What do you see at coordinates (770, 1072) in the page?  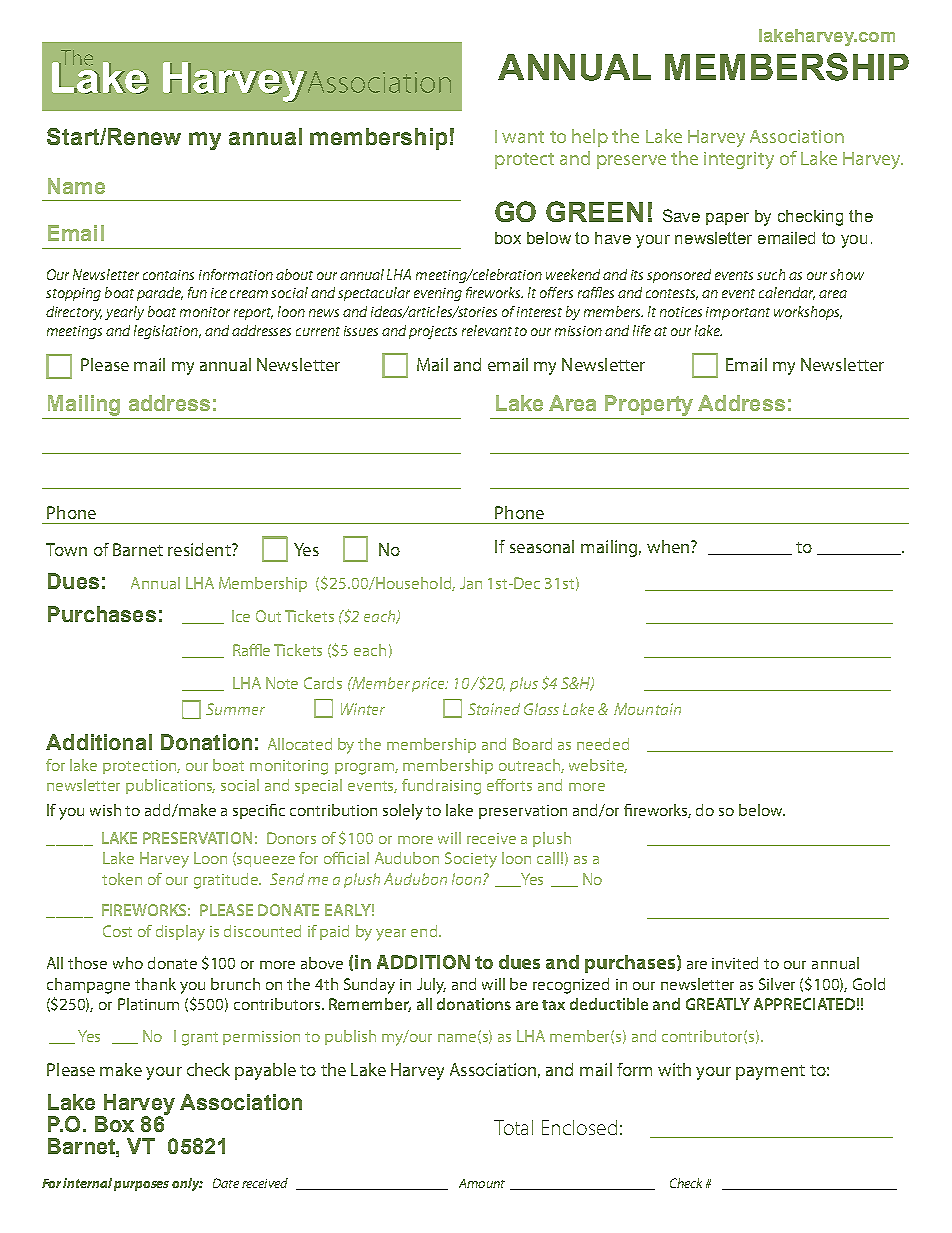 I see `payment` at bounding box center [770, 1072].
